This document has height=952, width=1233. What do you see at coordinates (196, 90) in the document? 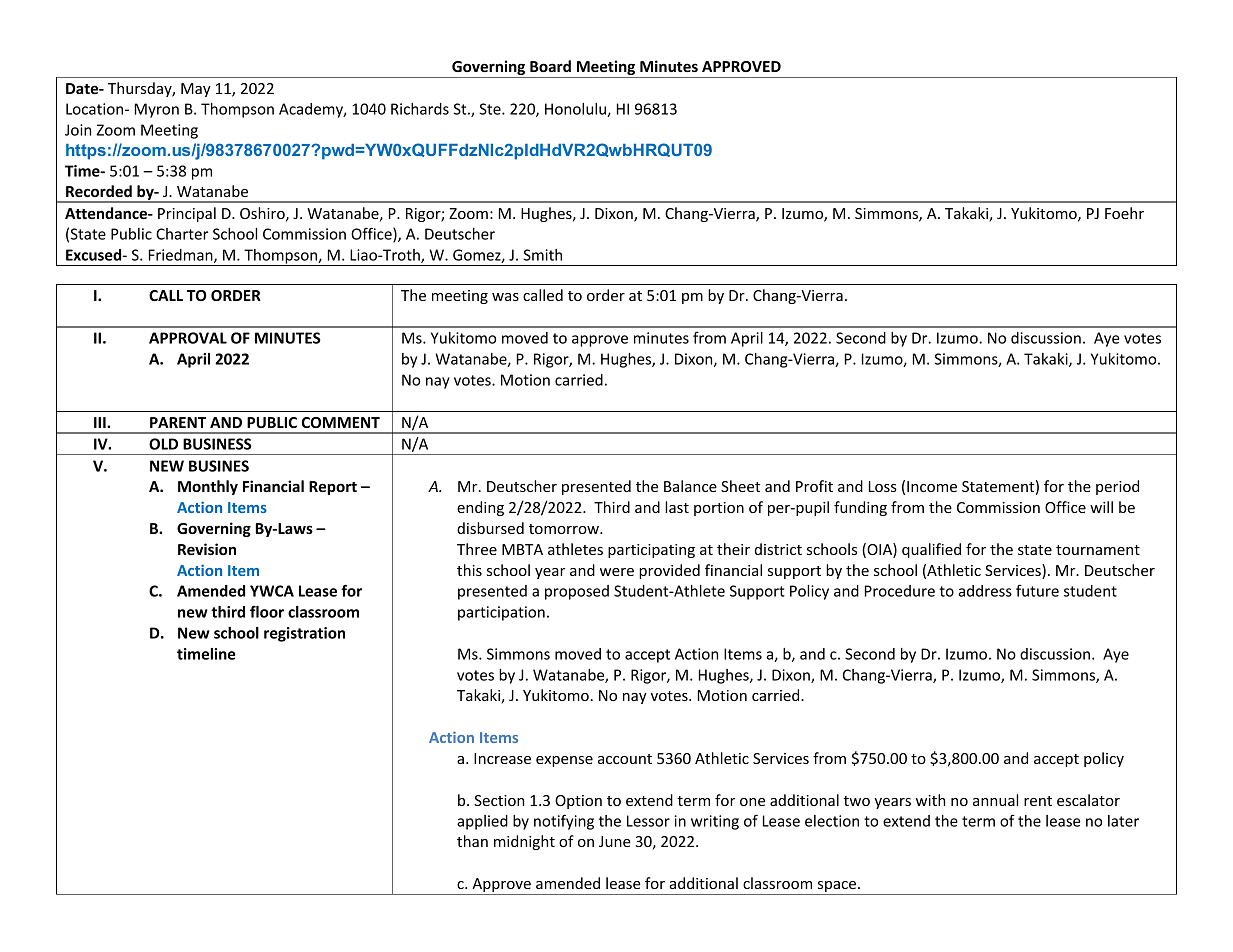
I see `May` at bounding box center [196, 90].
